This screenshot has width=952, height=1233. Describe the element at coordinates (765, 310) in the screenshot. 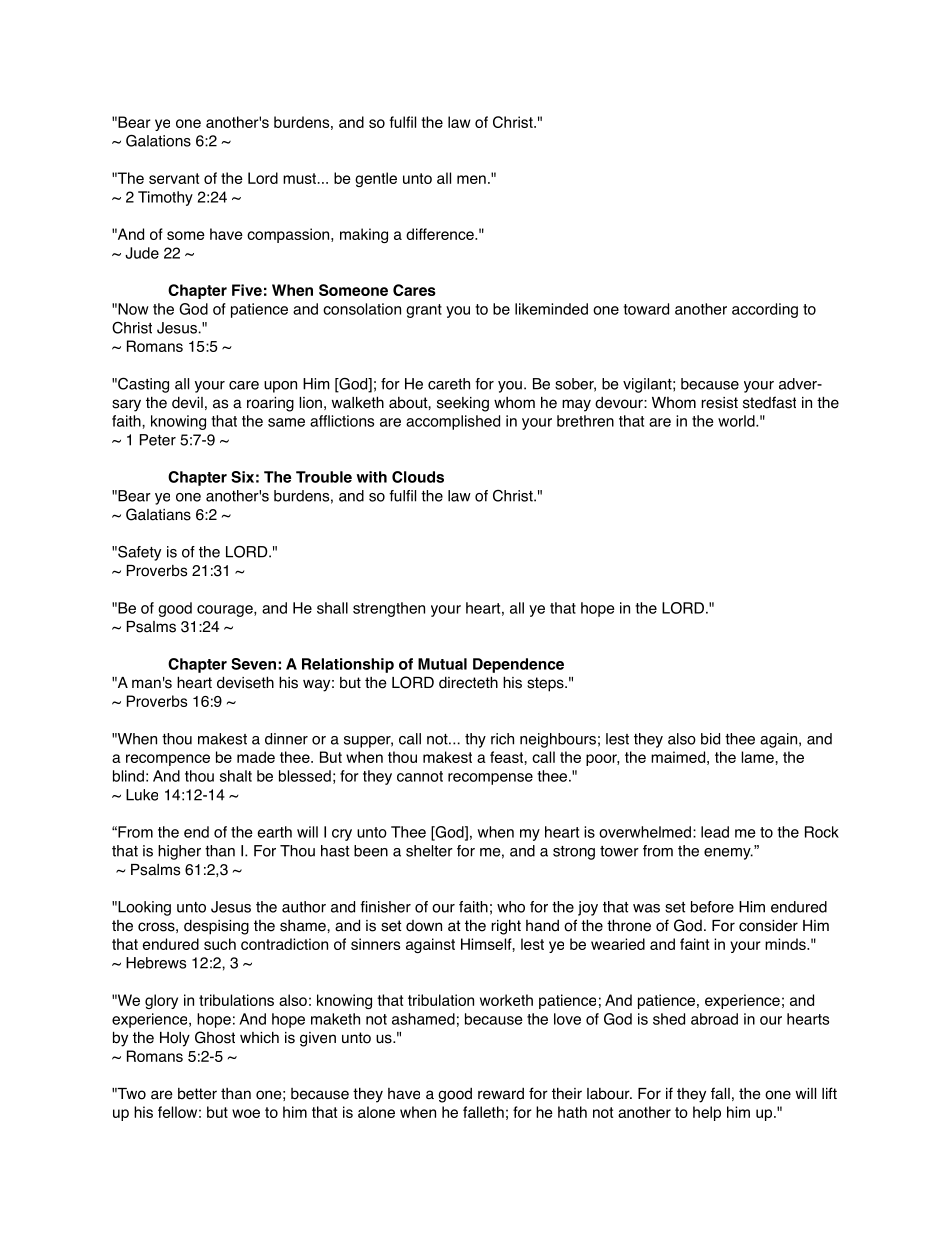

I see `according` at that location.
